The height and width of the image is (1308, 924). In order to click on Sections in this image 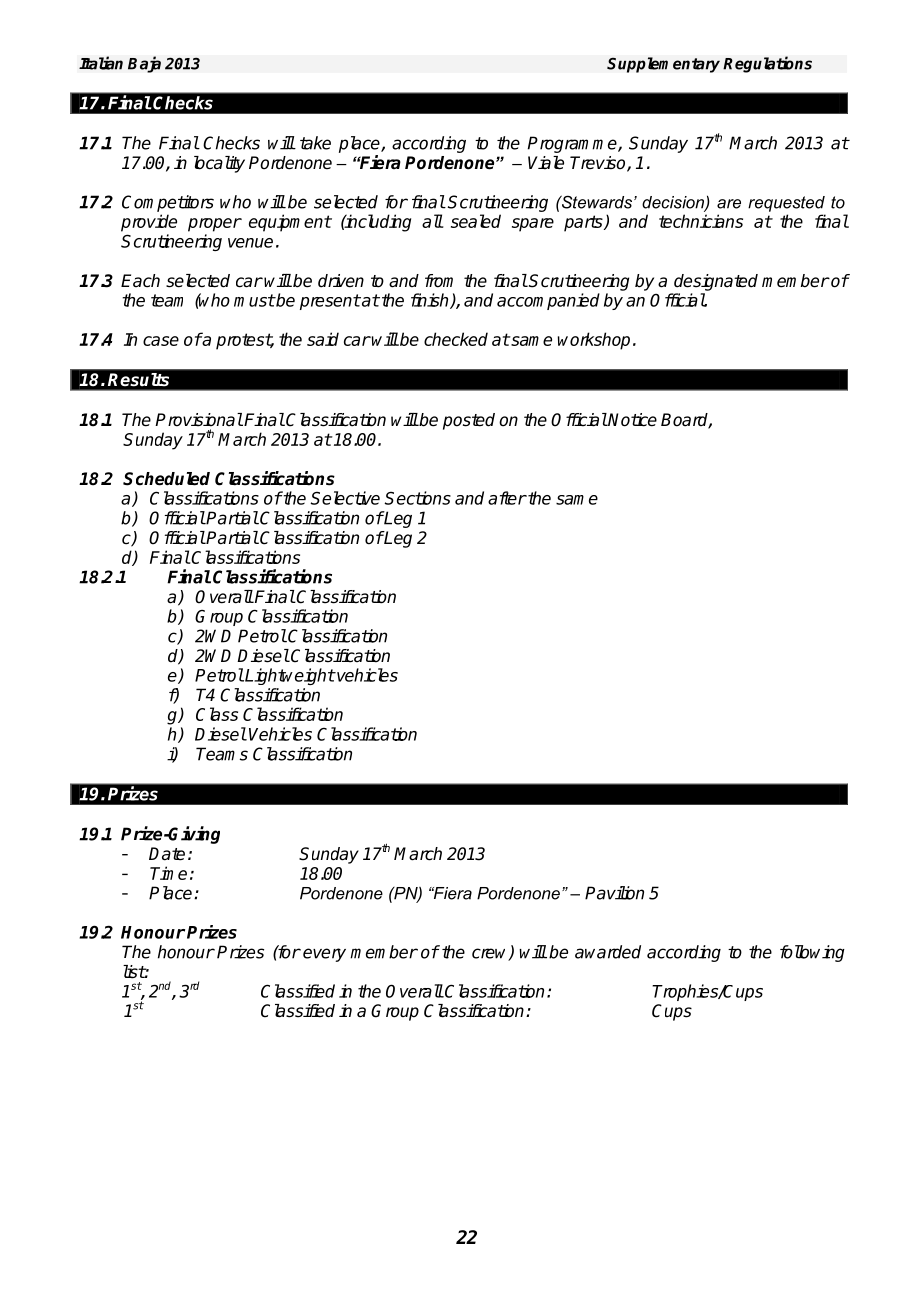, I will do `click(417, 498)`.
